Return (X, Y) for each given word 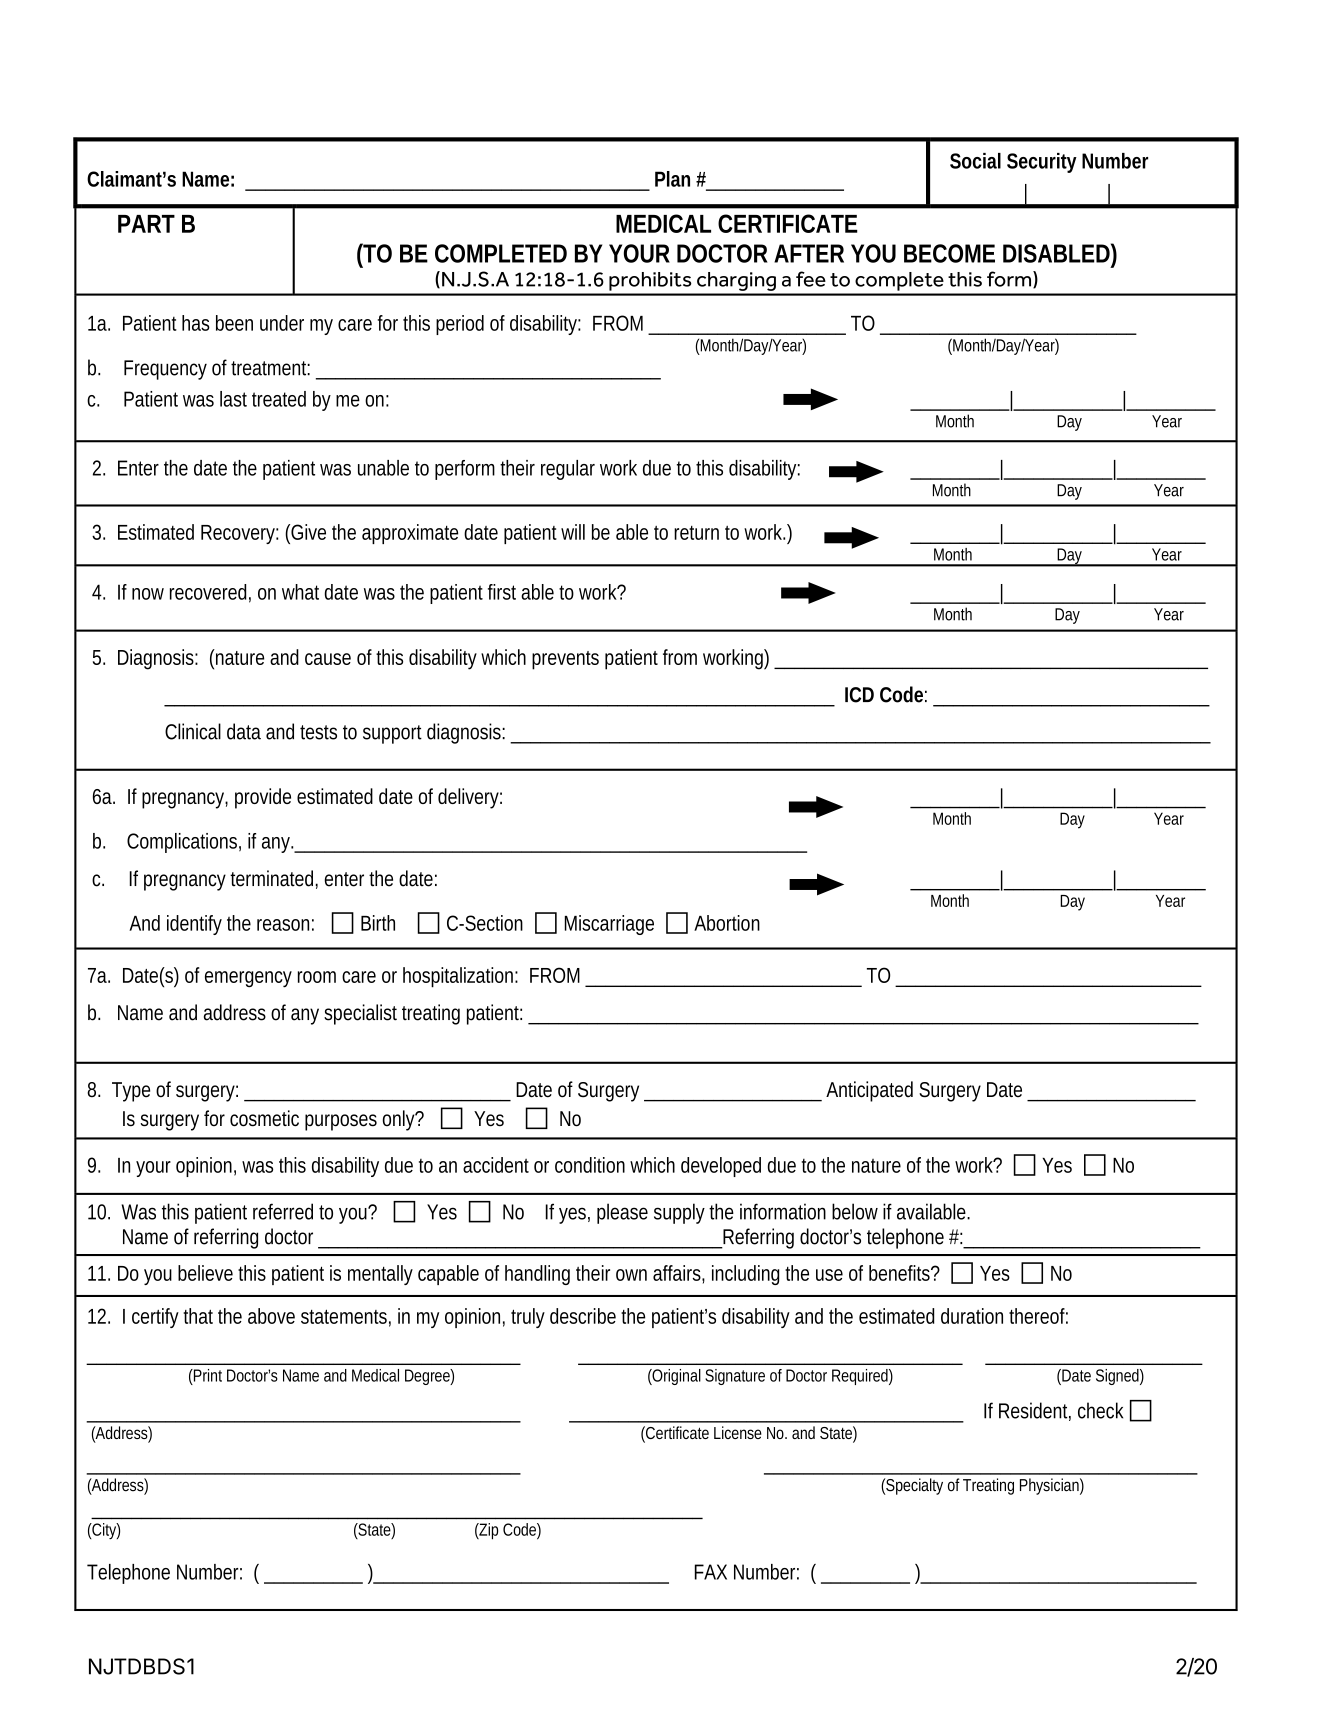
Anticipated (869, 1091)
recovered (210, 593)
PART (146, 224)
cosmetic (264, 1118)
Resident (1035, 1411)
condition (590, 1165)
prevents (565, 660)
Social (975, 161)
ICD (859, 695)
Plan (672, 179)
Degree (429, 1377)
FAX (711, 1572)
